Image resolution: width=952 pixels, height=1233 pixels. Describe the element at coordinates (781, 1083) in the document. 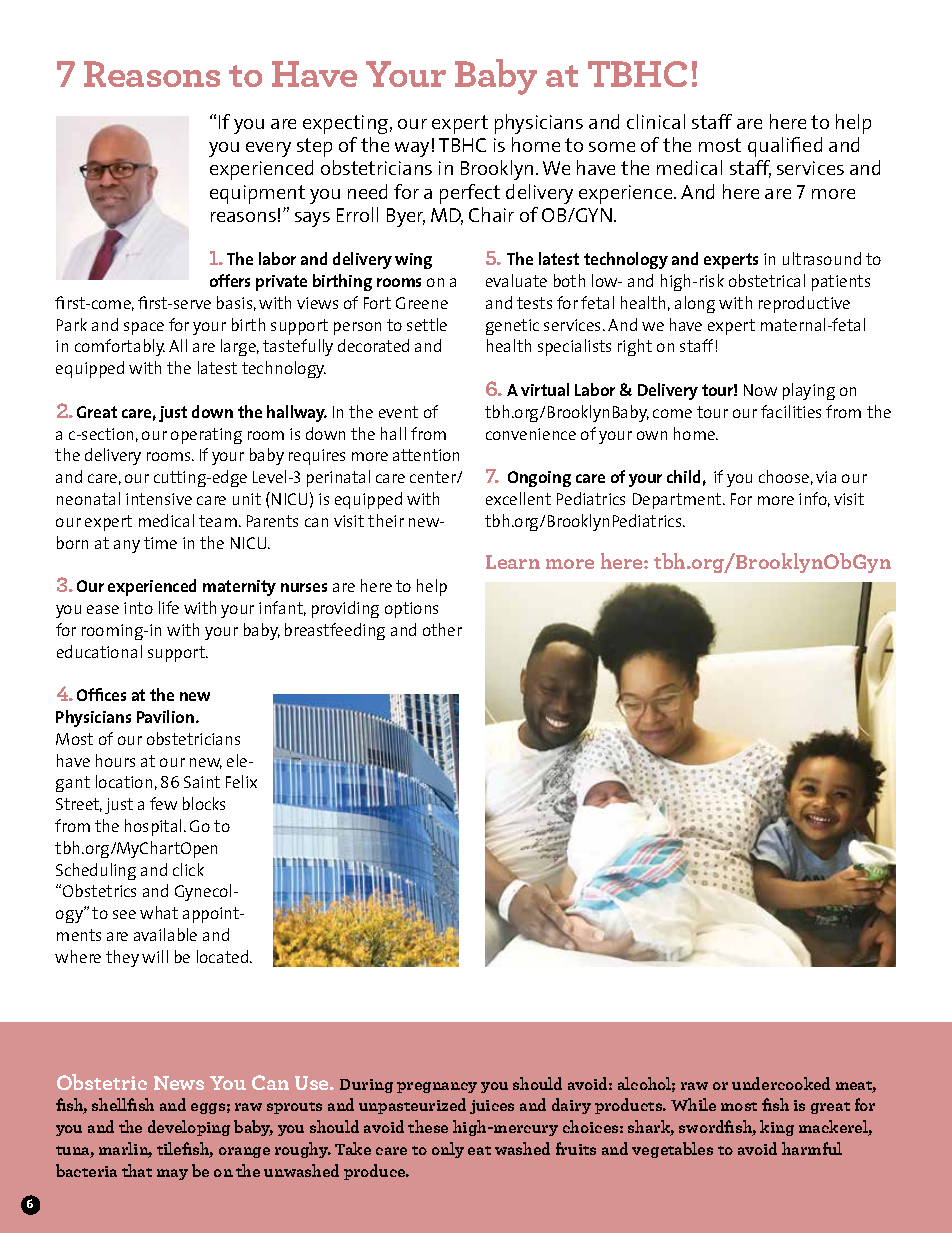

I see `undercooked` at that location.
